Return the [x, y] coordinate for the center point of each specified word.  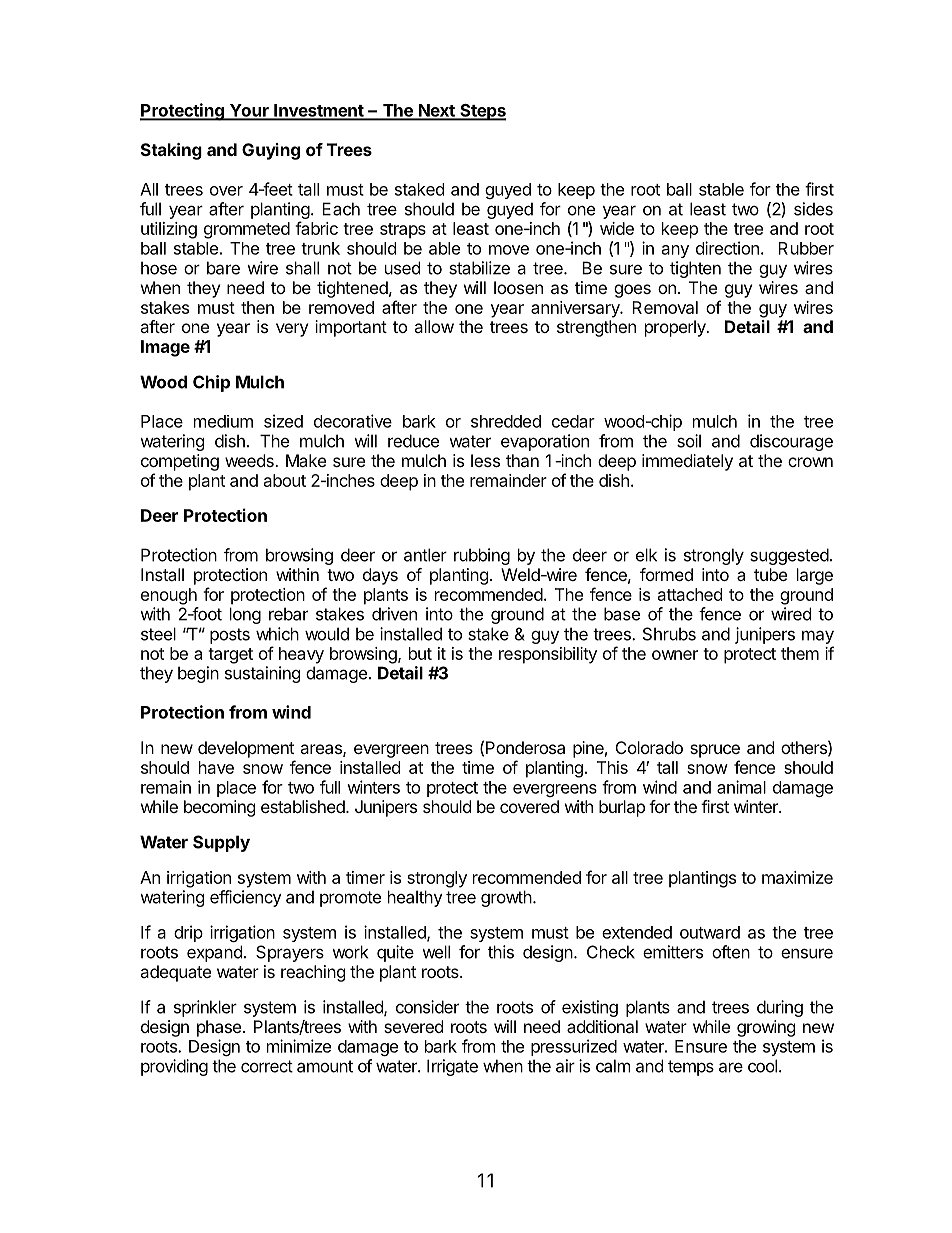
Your [249, 111]
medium [223, 421]
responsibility [548, 655]
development [246, 749]
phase [219, 1028]
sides [813, 209]
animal [741, 787]
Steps [482, 112]
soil [689, 441]
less [485, 460]
